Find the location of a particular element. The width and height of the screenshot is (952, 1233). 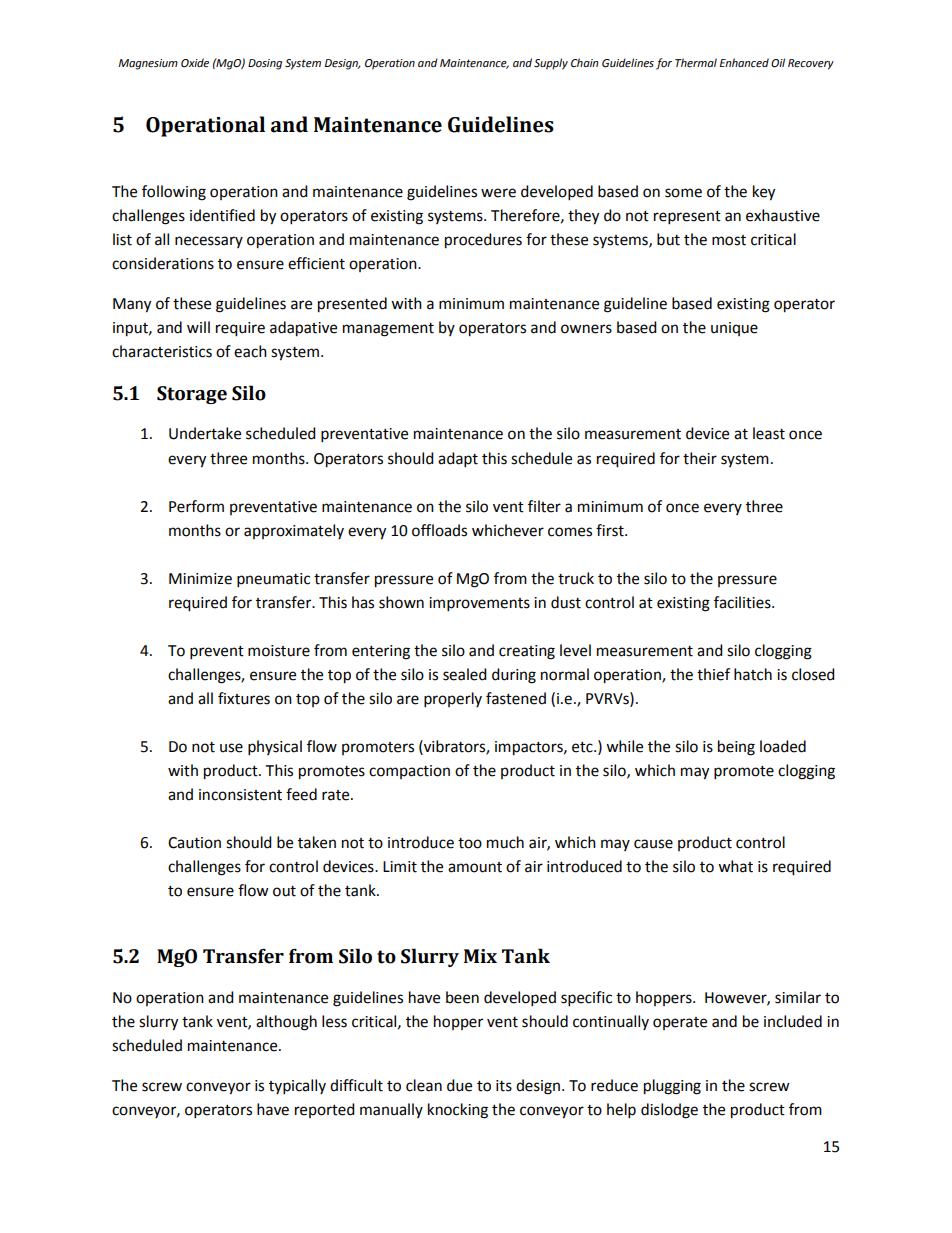

Supply is located at coordinates (551, 64).
